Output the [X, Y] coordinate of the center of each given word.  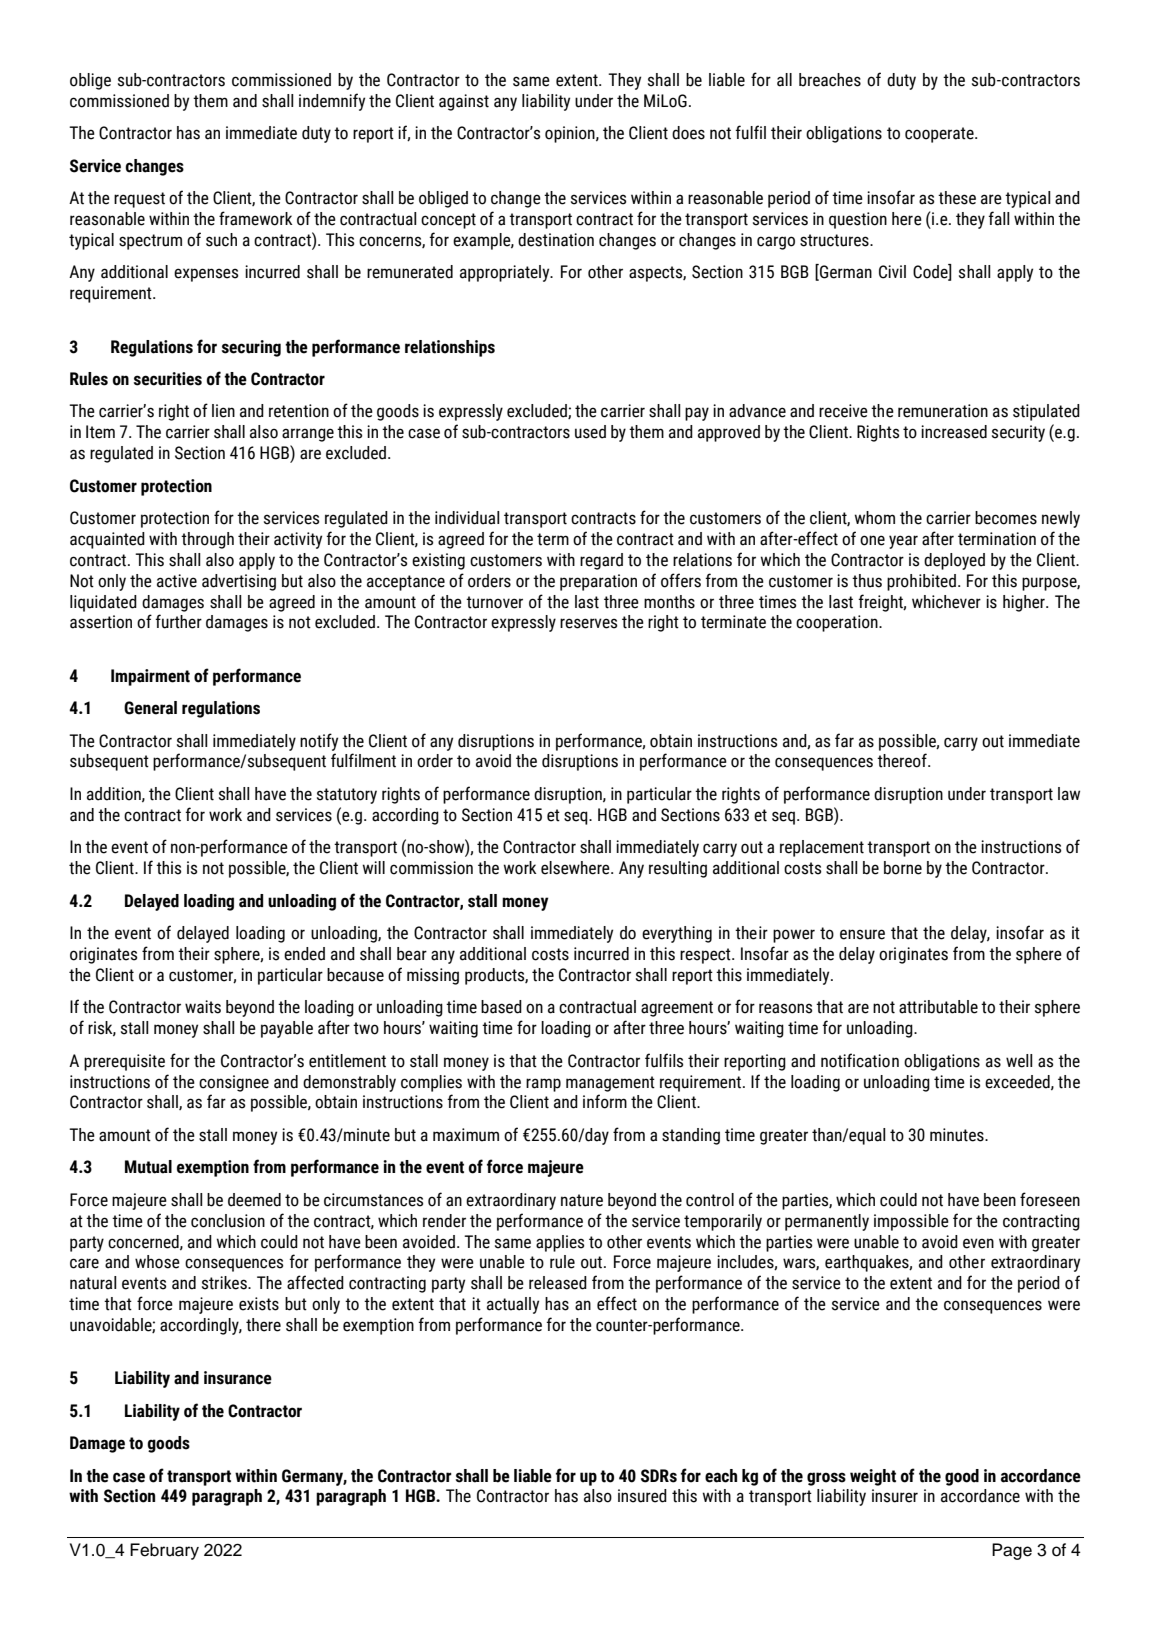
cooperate [940, 135]
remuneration [943, 411]
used [590, 432]
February [164, 1551]
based [501, 1007]
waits [203, 1007]
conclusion [228, 1221]
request [139, 200]
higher [1025, 603]
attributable [938, 1007]
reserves [588, 623]
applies [560, 1243]
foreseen [1050, 1199]
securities [168, 379]
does [688, 133]
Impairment [150, 677]
